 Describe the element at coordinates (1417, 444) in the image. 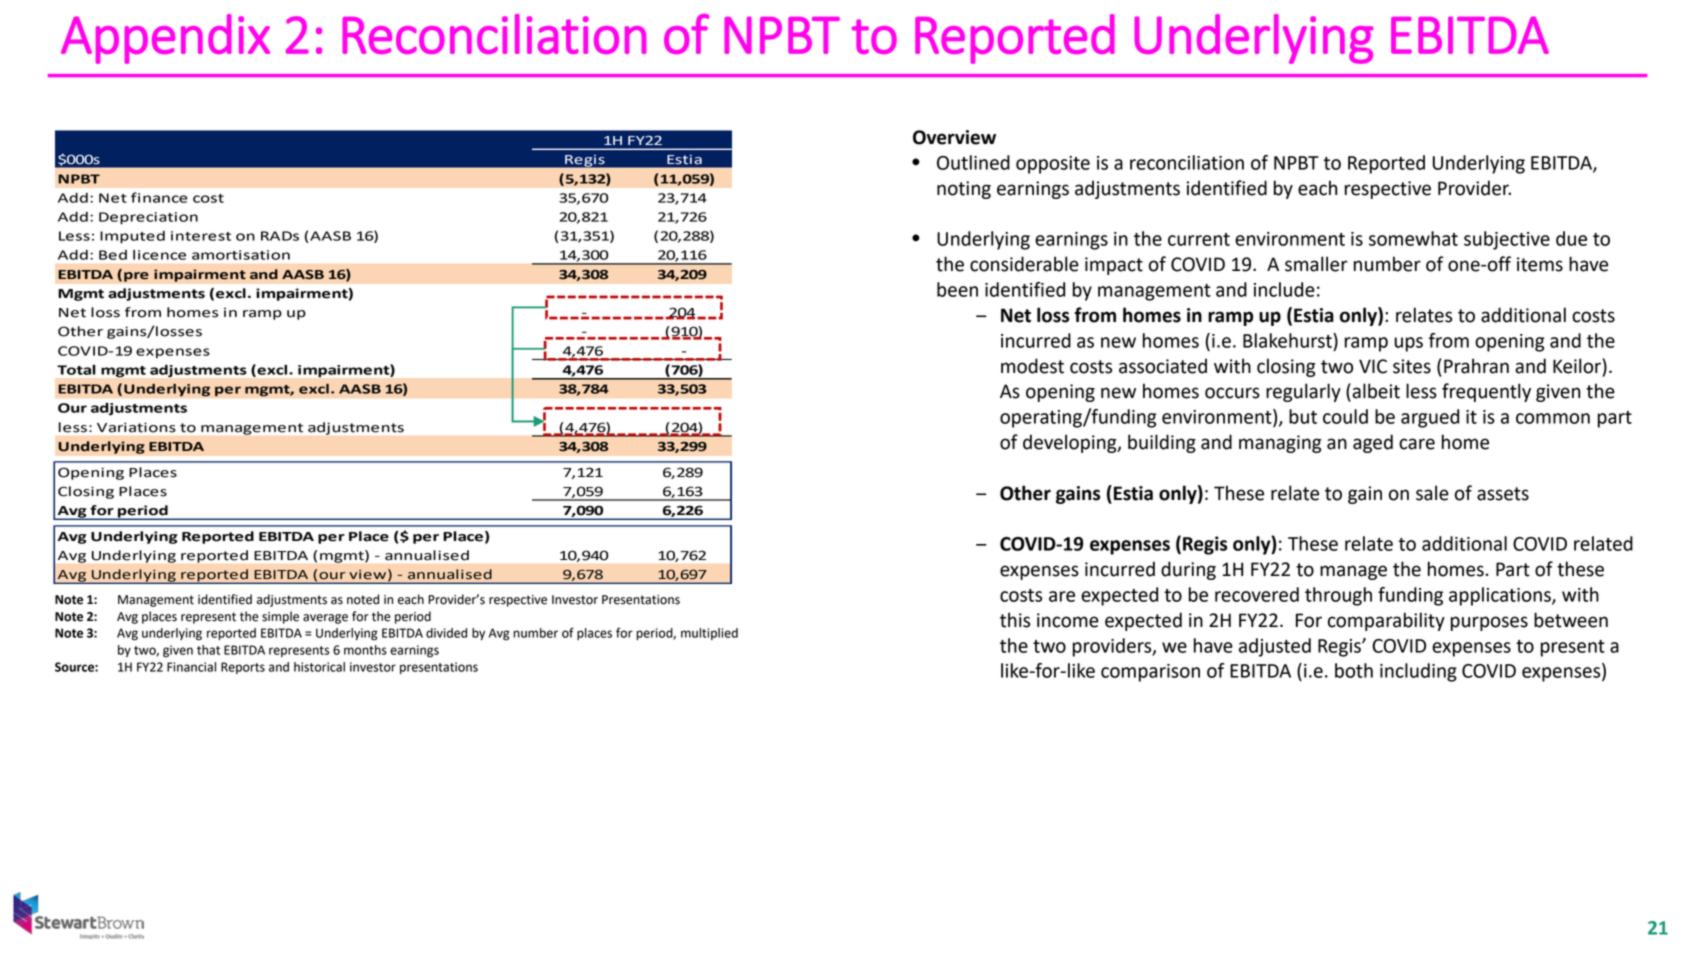

I see `care` at that location.
